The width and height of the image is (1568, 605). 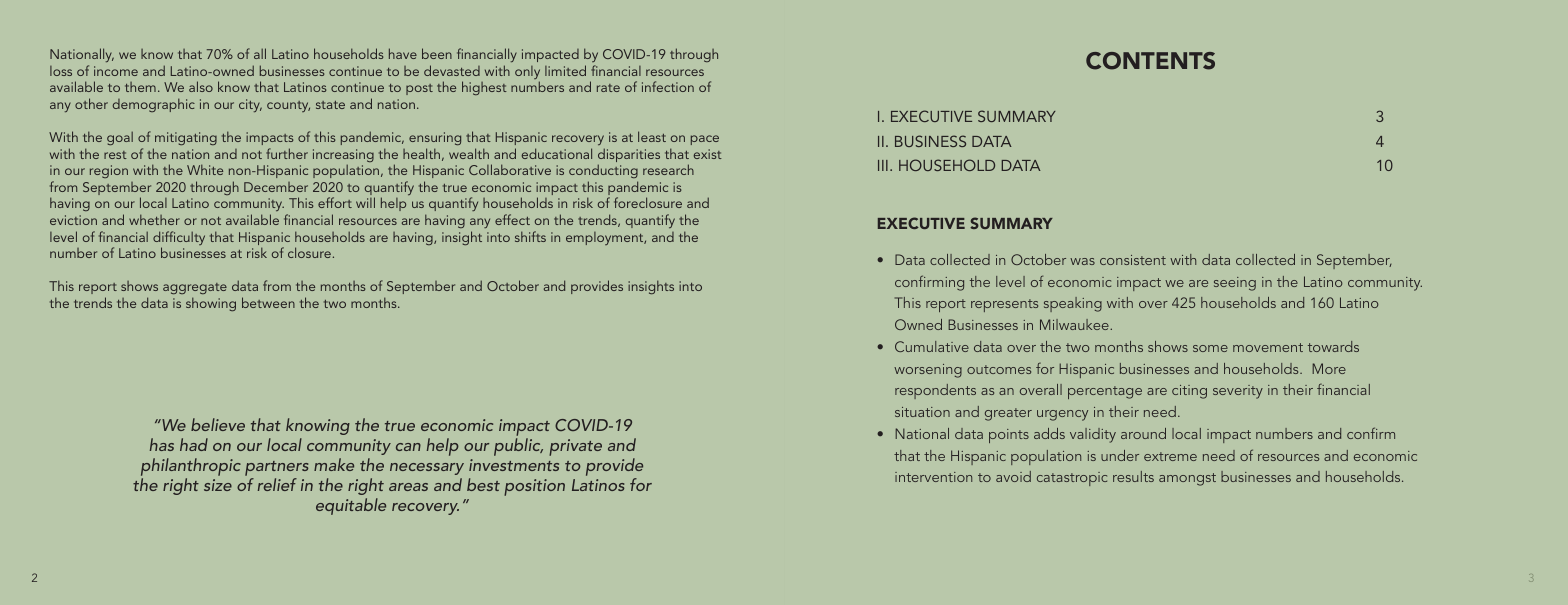 I want to click on shifts, so click(x=530, y=236).
